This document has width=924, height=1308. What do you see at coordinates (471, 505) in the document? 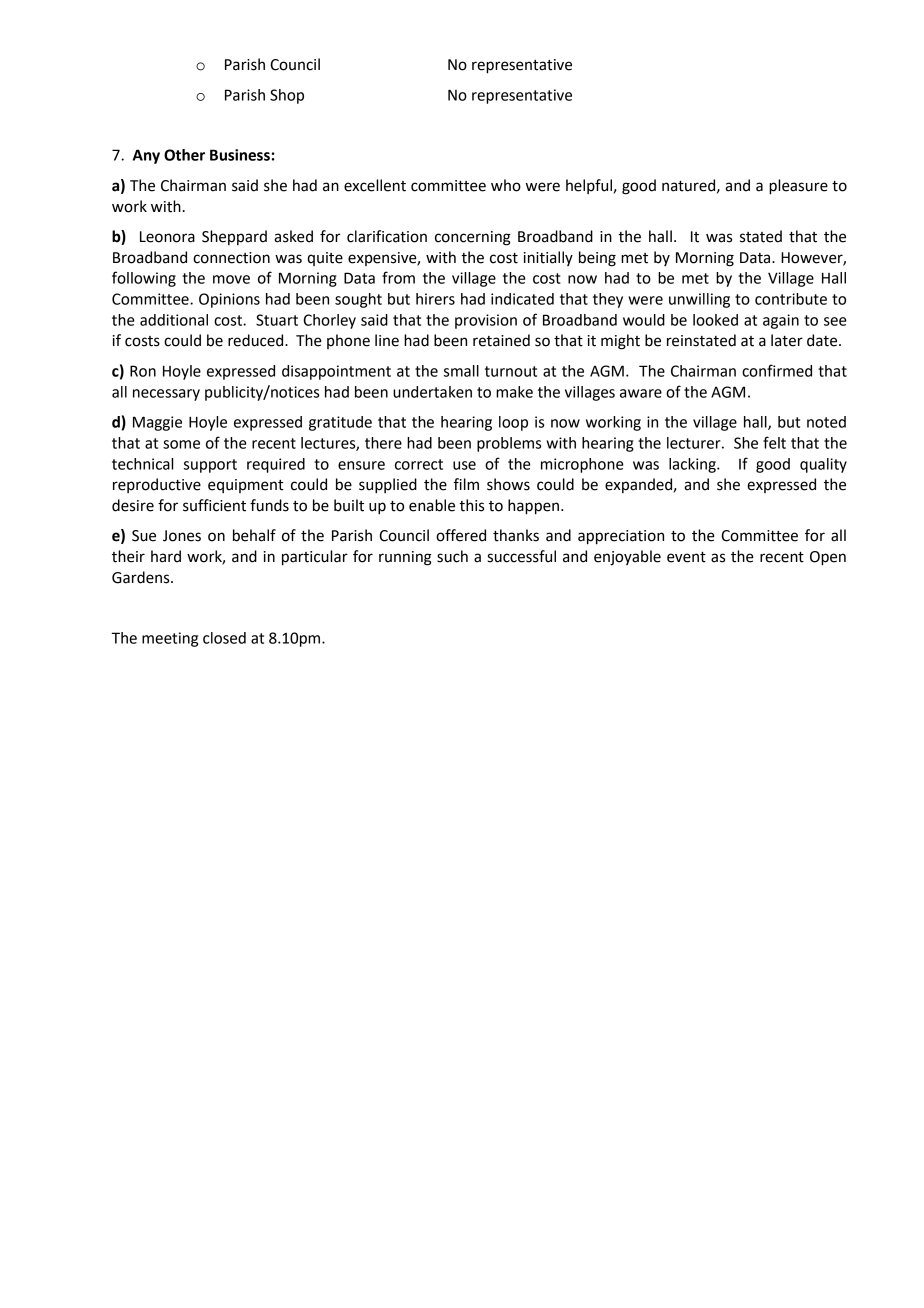
I see `this` at bounding box center [471, 505].
